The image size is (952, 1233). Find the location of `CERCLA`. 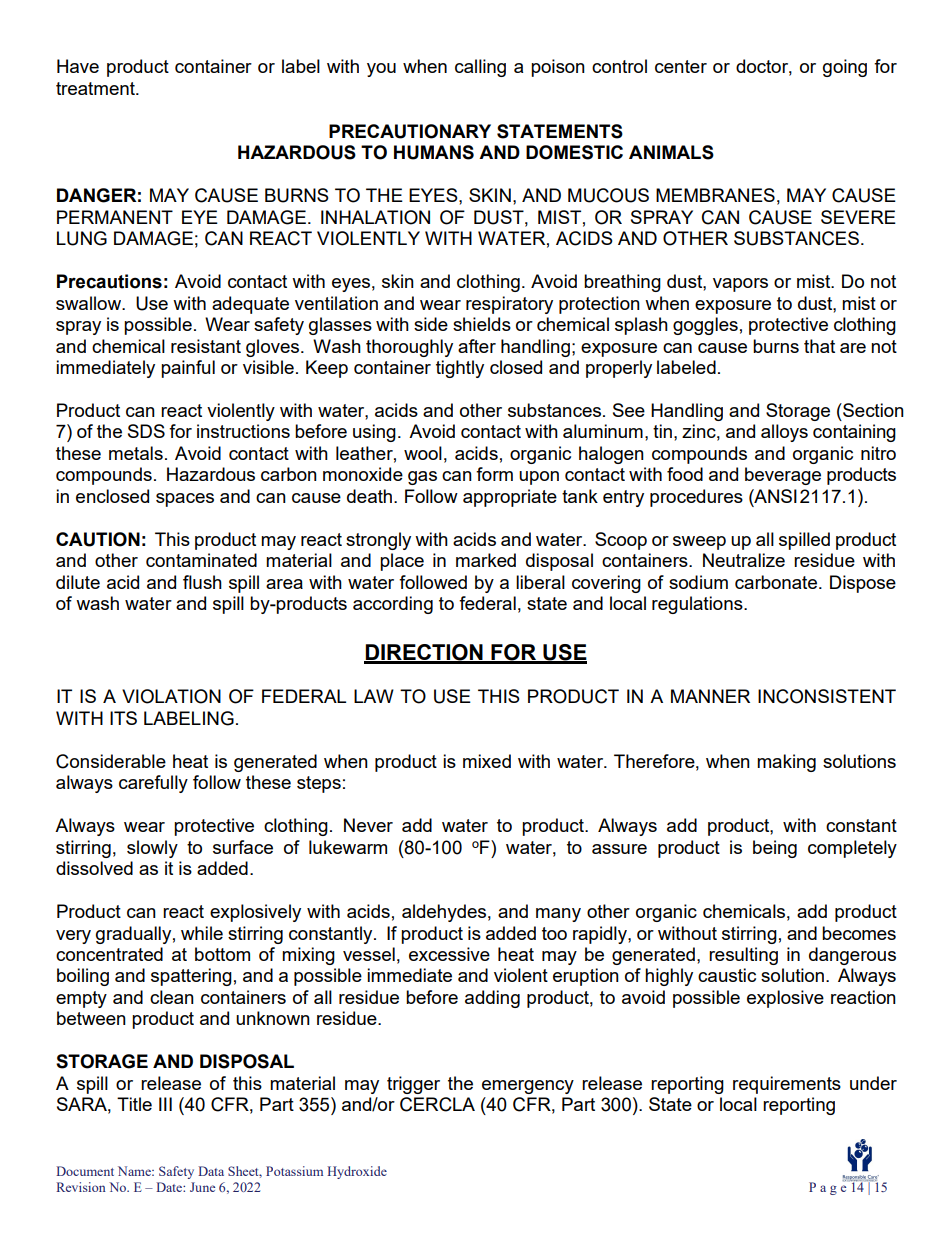

CERCLA is located at coordinates (437, 1104).
